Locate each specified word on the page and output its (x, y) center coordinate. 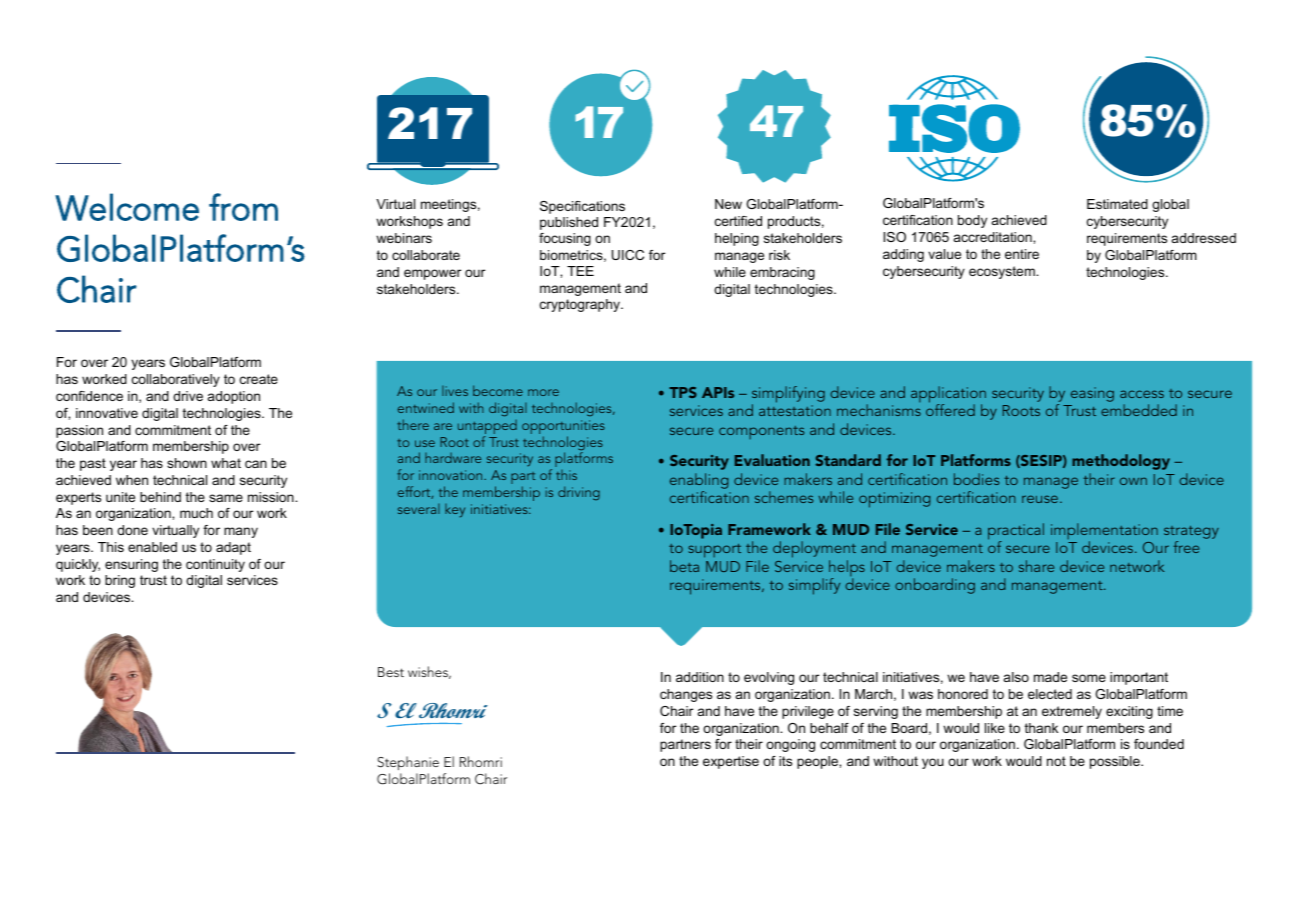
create (259, 379)
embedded (1139, 410)
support (714, 551)
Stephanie (408, 763)
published (569, 223)
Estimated (1117, 204)
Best (391, 672)
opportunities (563, 428)
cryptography (581, 305)
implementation (1104, 532)
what (226, 463)
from (243, 207)
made (1050, 677)
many (241, 532)
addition (700, 677)
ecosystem (1003, 272)
